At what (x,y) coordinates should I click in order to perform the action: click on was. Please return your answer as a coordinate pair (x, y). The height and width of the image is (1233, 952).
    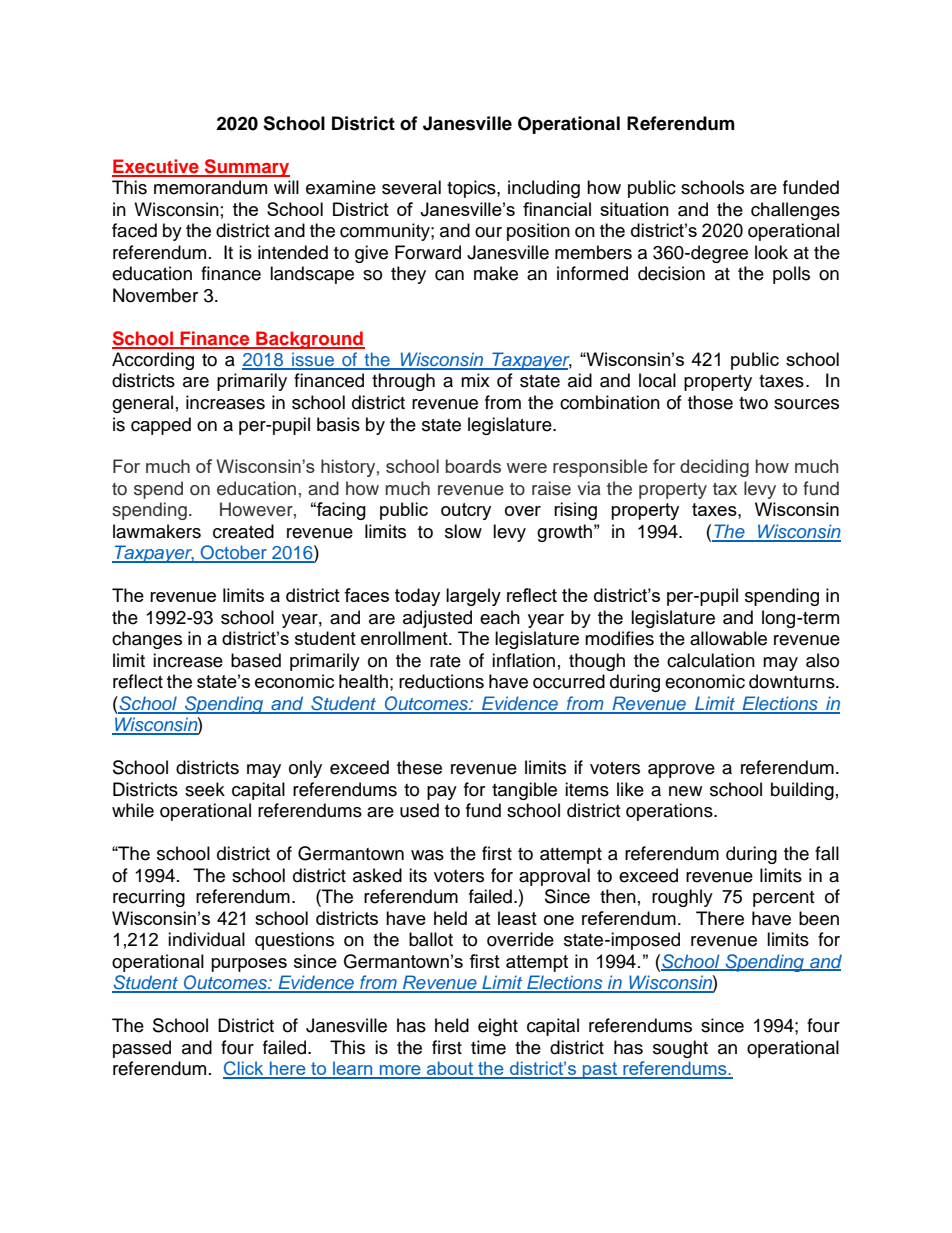
    Looking at the image, I should click on (427, 855).
